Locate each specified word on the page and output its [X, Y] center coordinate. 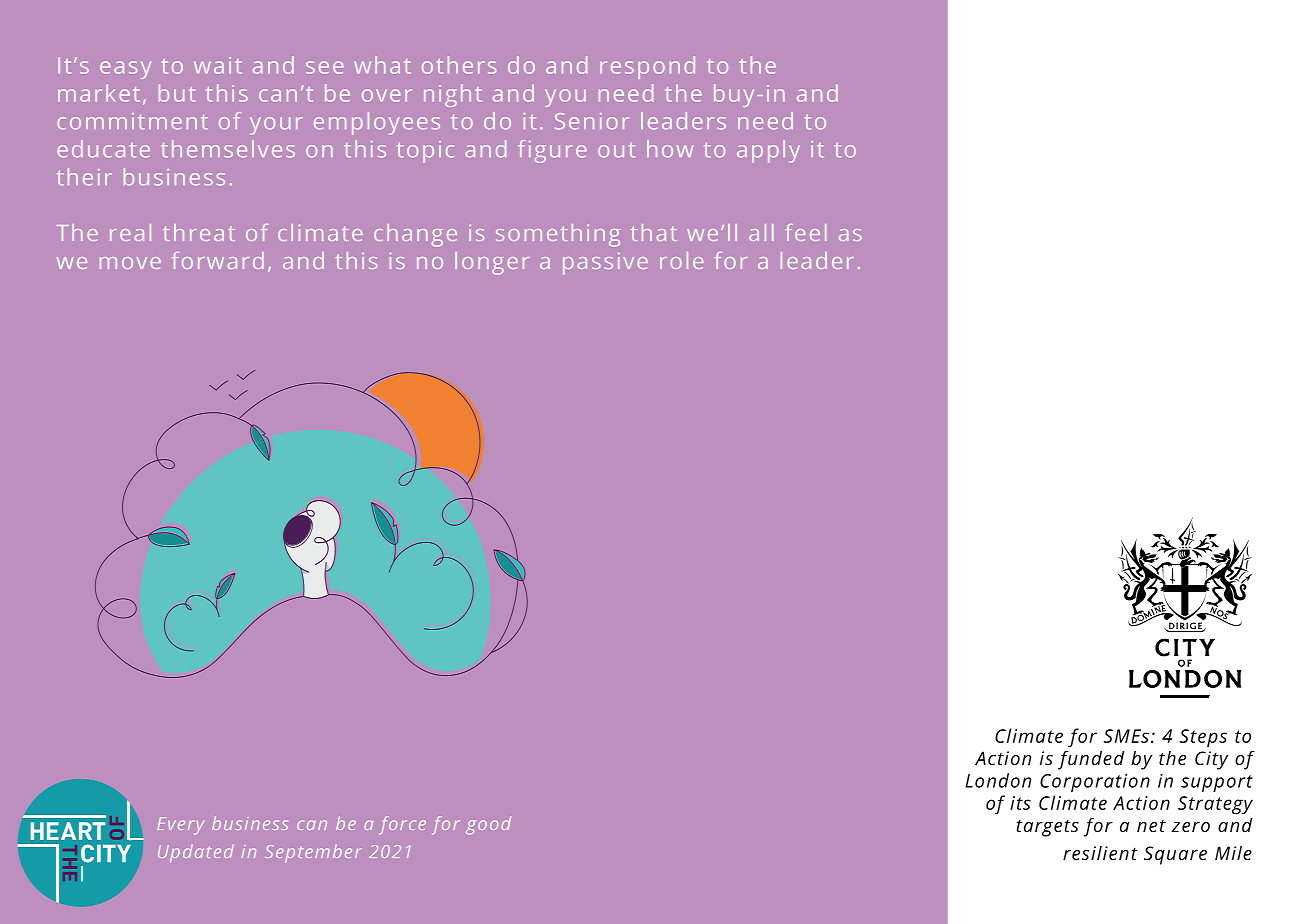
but [177, 93]
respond [647, 67]
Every [180, 826]
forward [218, 260]
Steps [1203, 738]
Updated [196, 853]
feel [806, 232]
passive [605, 263]
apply [768, 151]
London [998, 780]
